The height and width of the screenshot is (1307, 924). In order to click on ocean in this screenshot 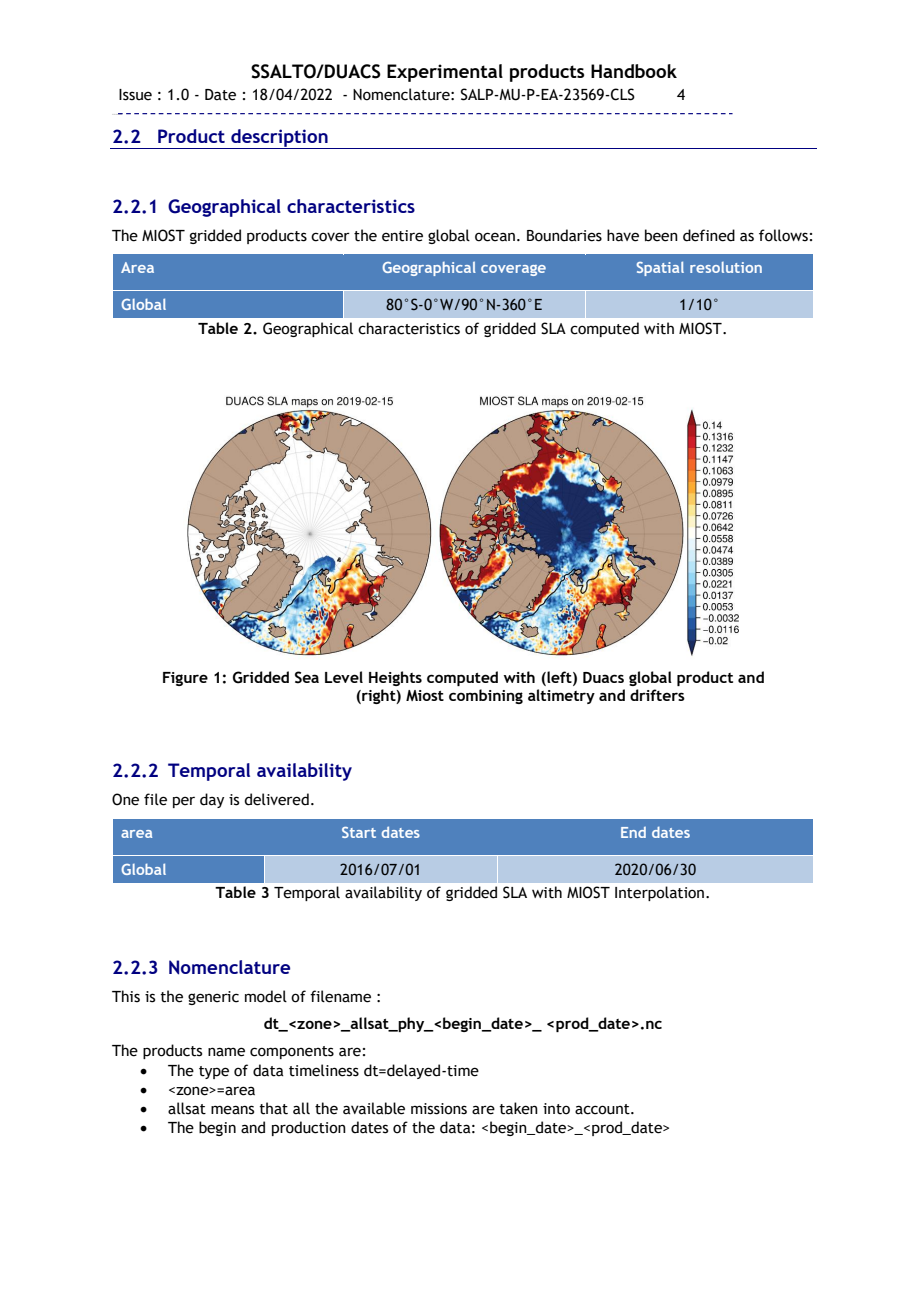, I will do `click(495, 237)`.
